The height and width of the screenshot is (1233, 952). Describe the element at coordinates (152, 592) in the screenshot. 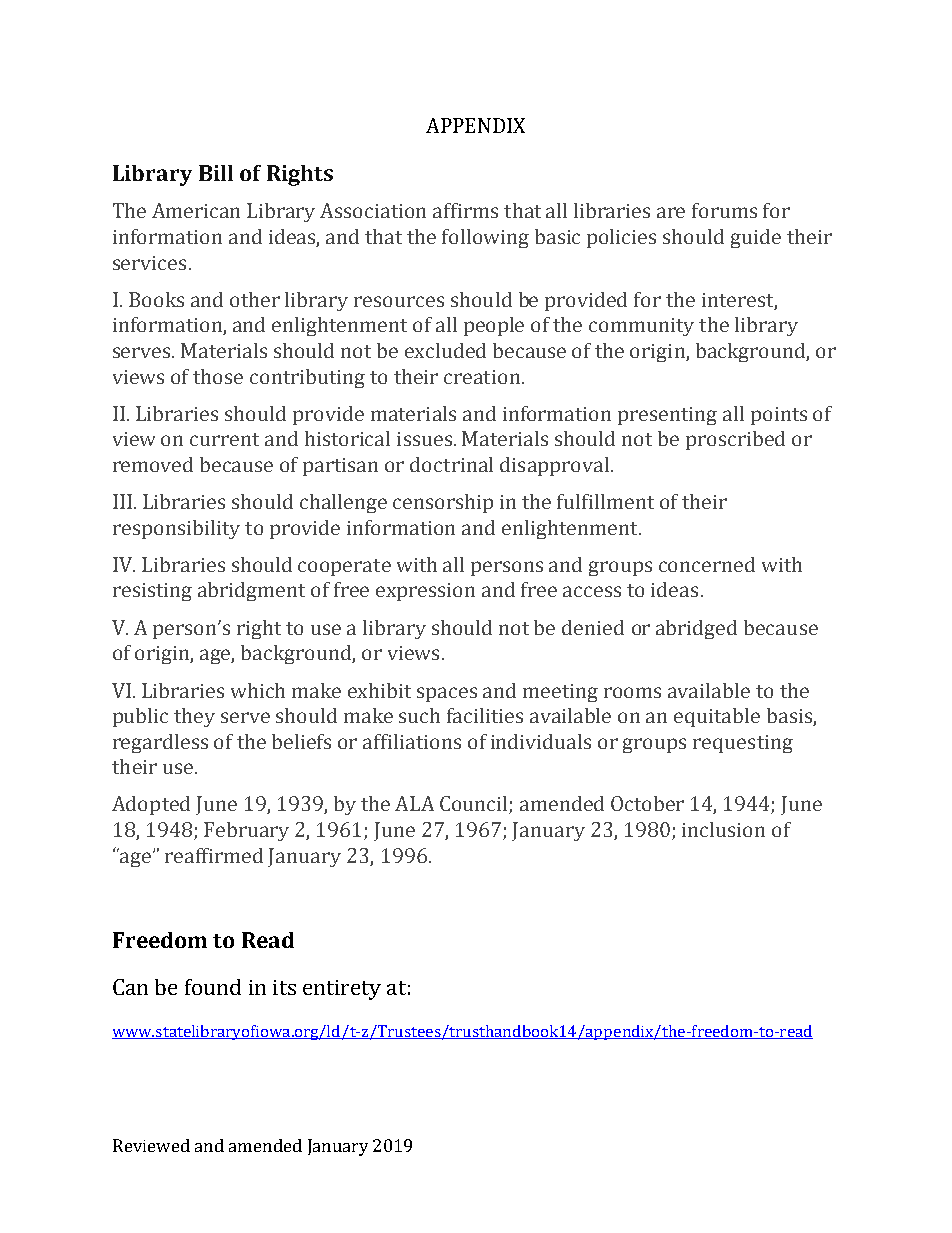

I see `resisting` at that location.
